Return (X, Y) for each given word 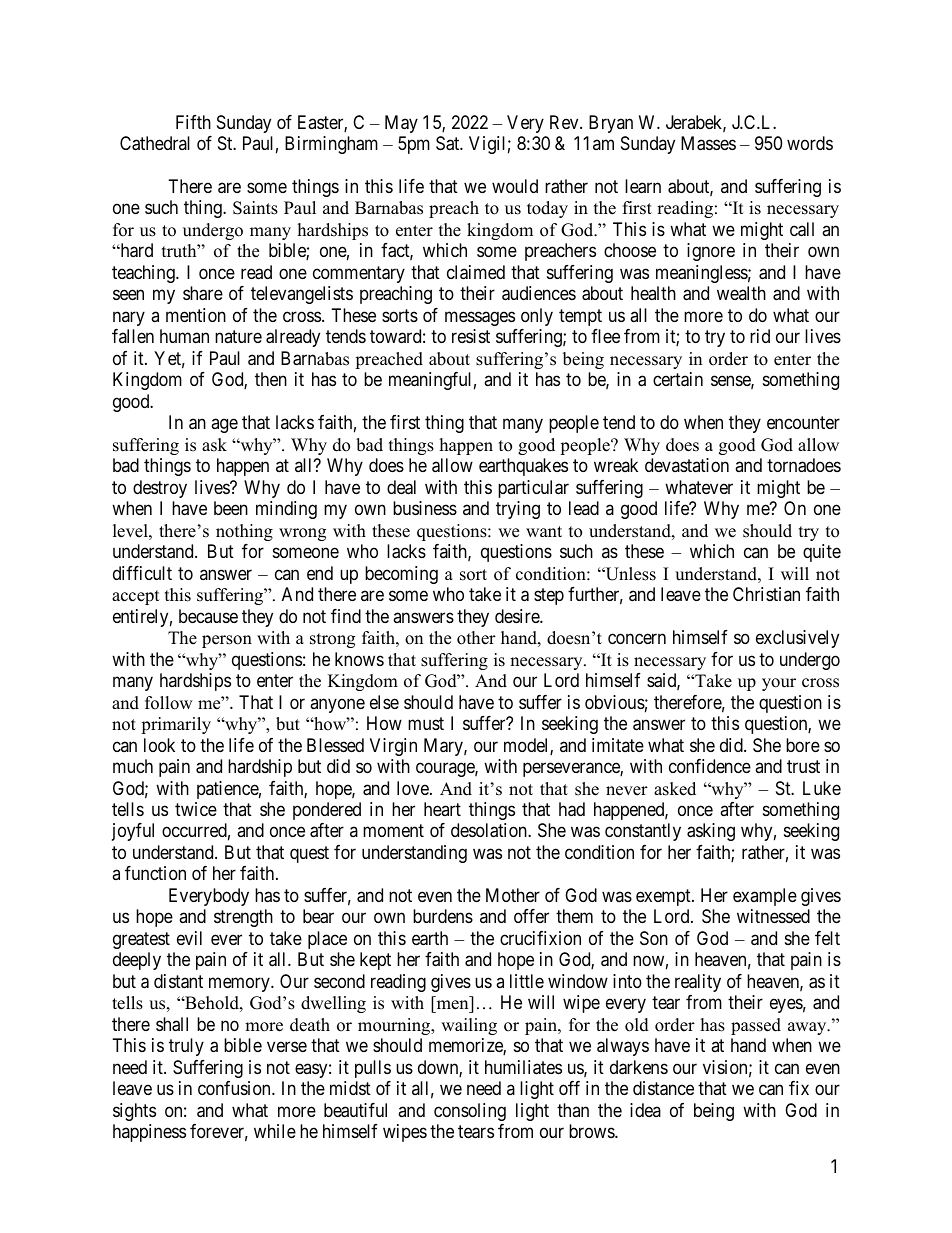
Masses (708, 143)
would (515, 186)
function (155, 873)
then (271, 379)
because (208, 616)
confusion (235, 1088)
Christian (766, 594)
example (765, 897)
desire (518, 616)
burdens (443, 916)
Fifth (193, 122)
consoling (470, 1112)
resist (471, 336)
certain (678, 379)
